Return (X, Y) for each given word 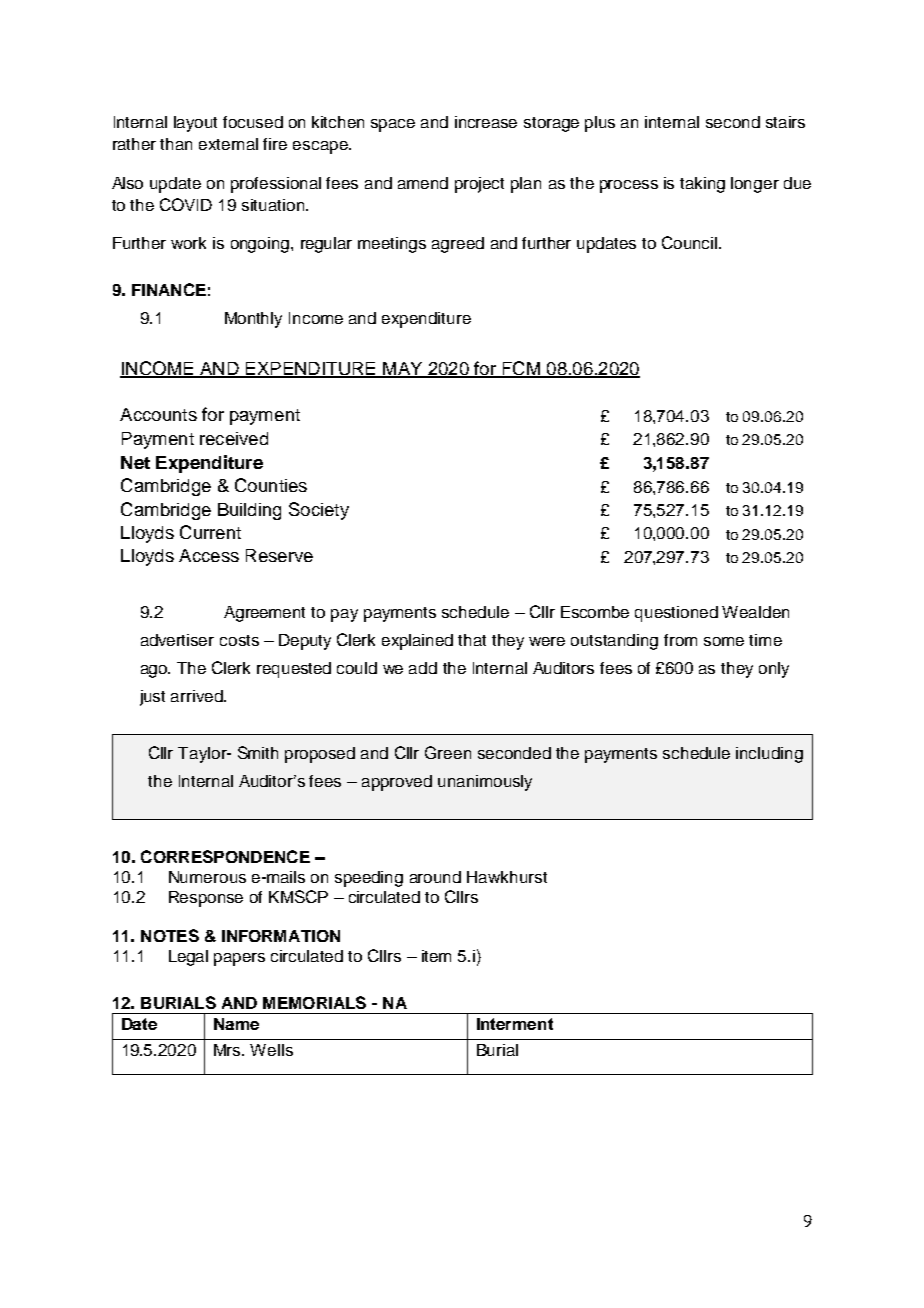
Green (448, 752)
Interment (515, 1024)
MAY (403, 369)
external (228, 144)
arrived (198, 696)
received (234, 438)
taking (702, 185)
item (436, 956)
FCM (521, 369)
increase (486, 122)
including (769, 755)
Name (236, 1024)
